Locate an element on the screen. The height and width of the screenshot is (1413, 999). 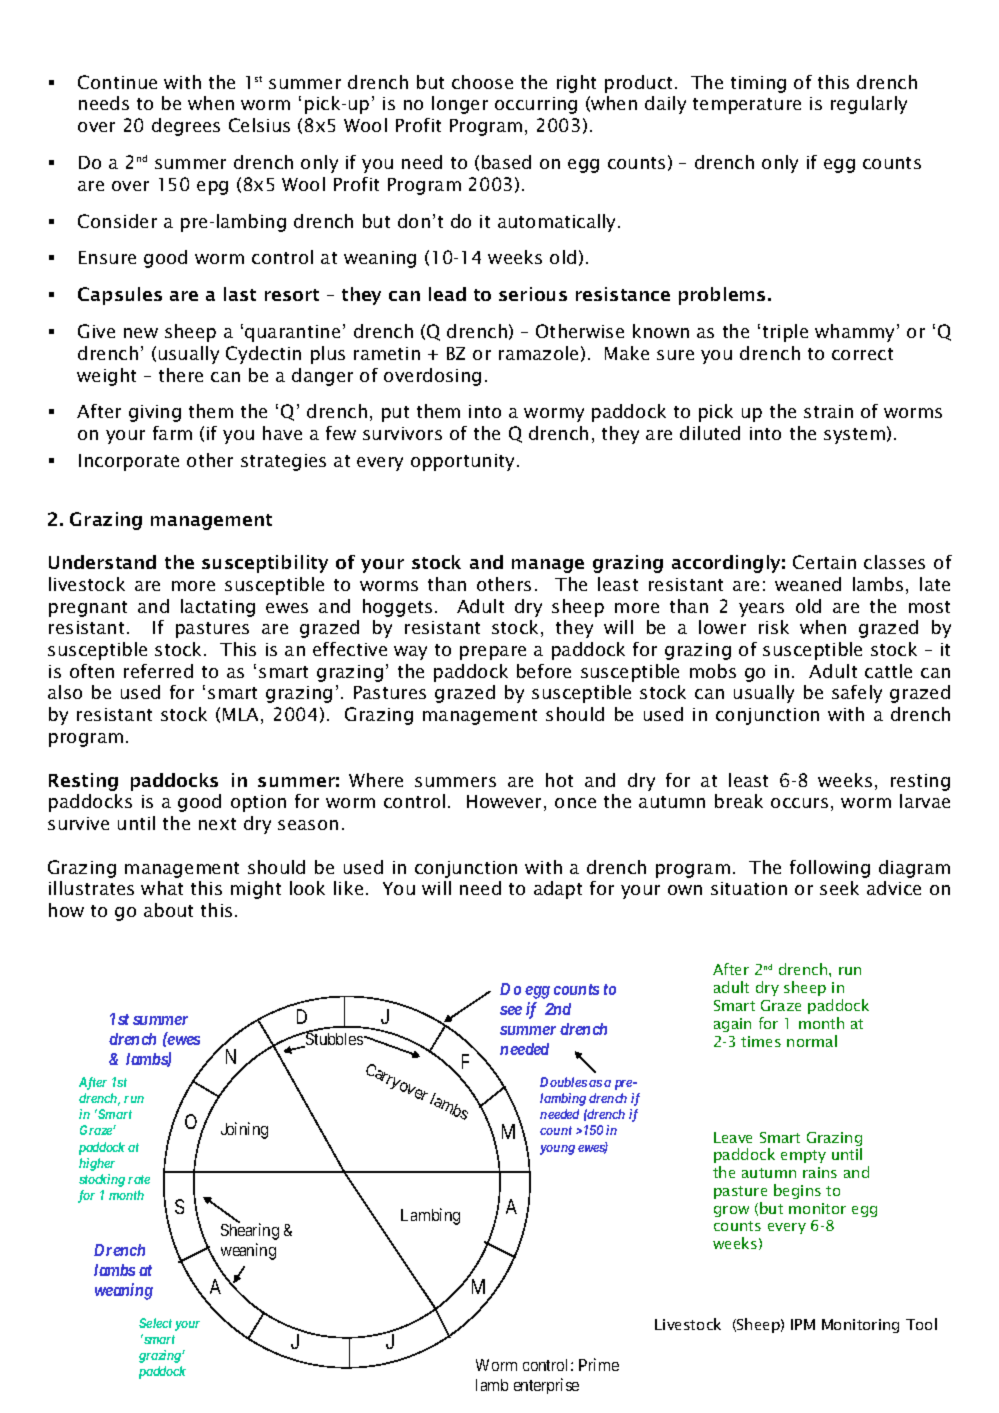
about is located at coordinates (168, 910).
